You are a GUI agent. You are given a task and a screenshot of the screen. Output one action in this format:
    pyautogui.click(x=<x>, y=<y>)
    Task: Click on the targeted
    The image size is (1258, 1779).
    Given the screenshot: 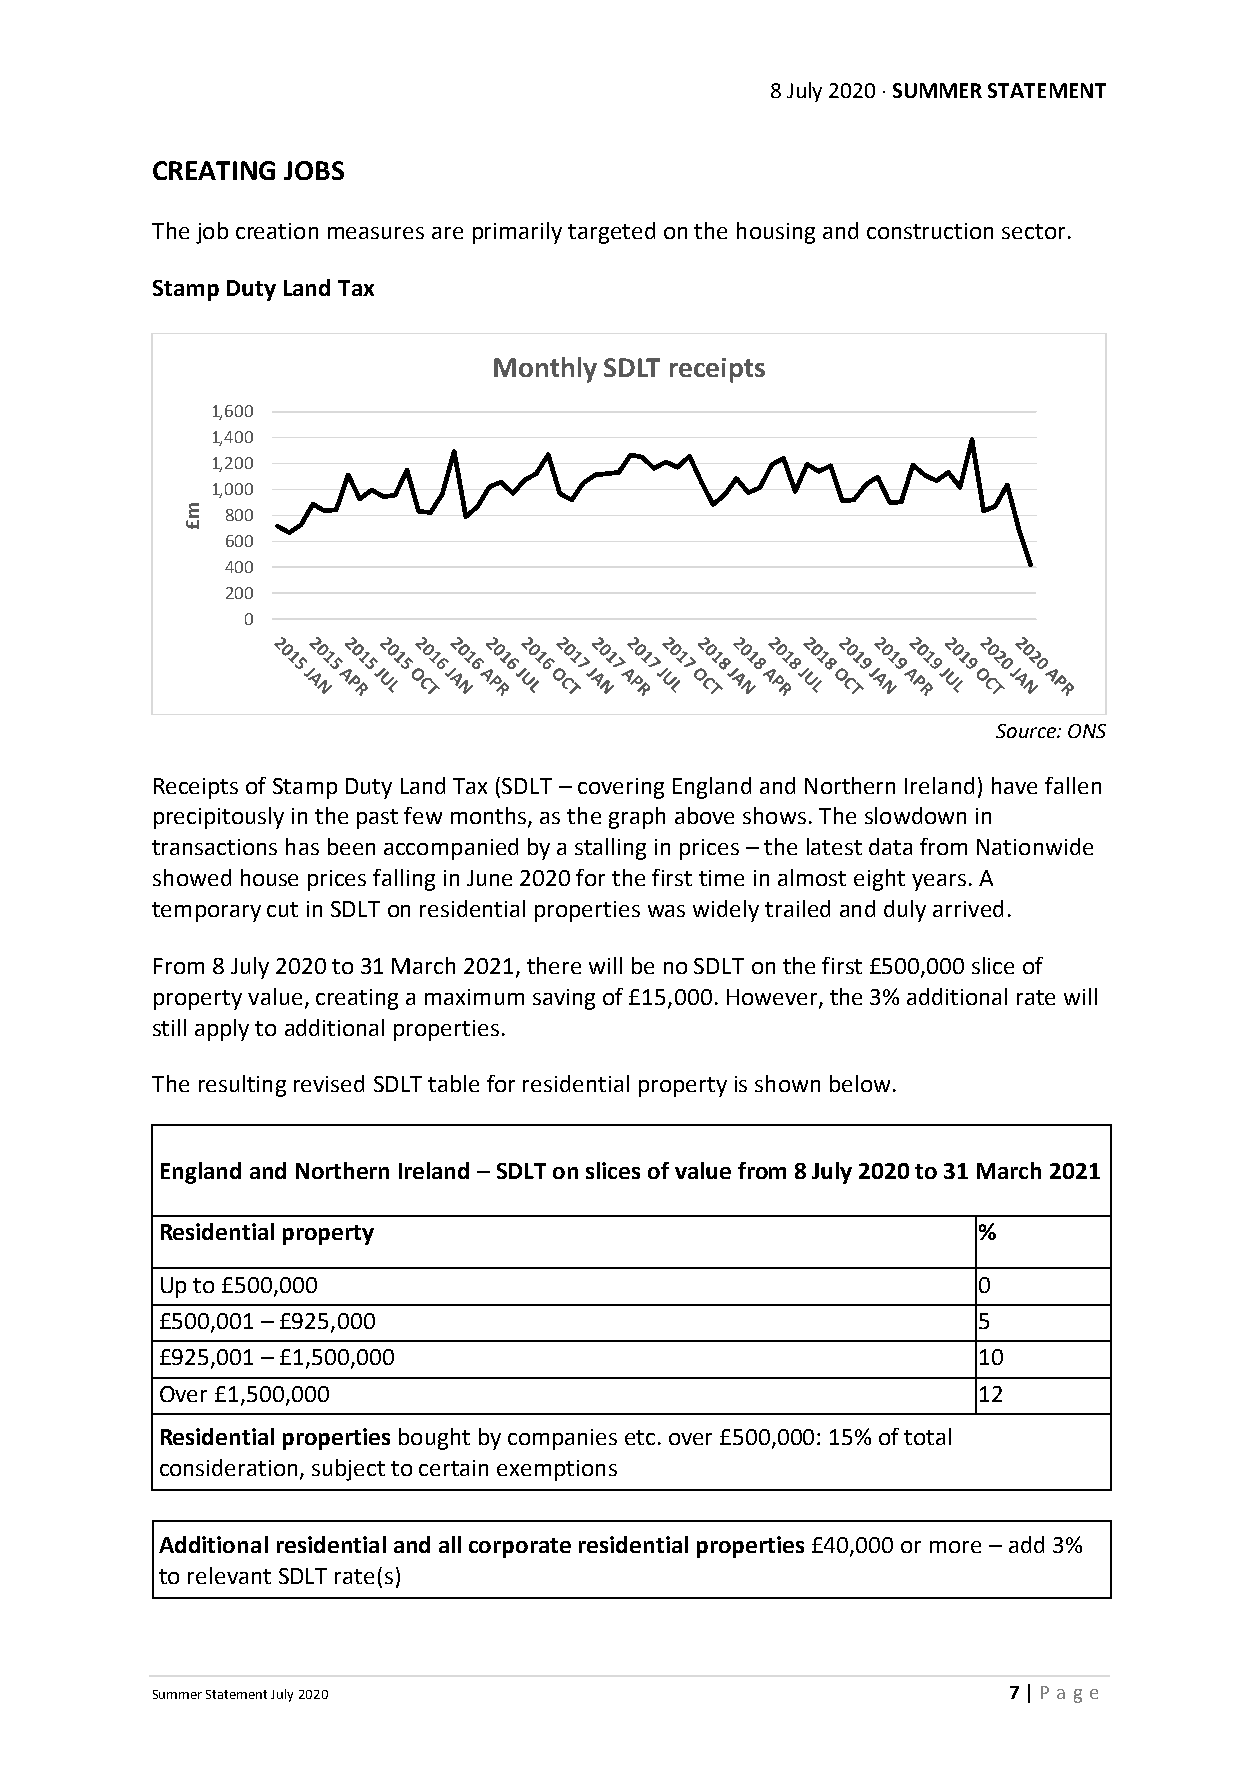 What is the action you would take?
    pyautogui.click(x=611, y=233)
